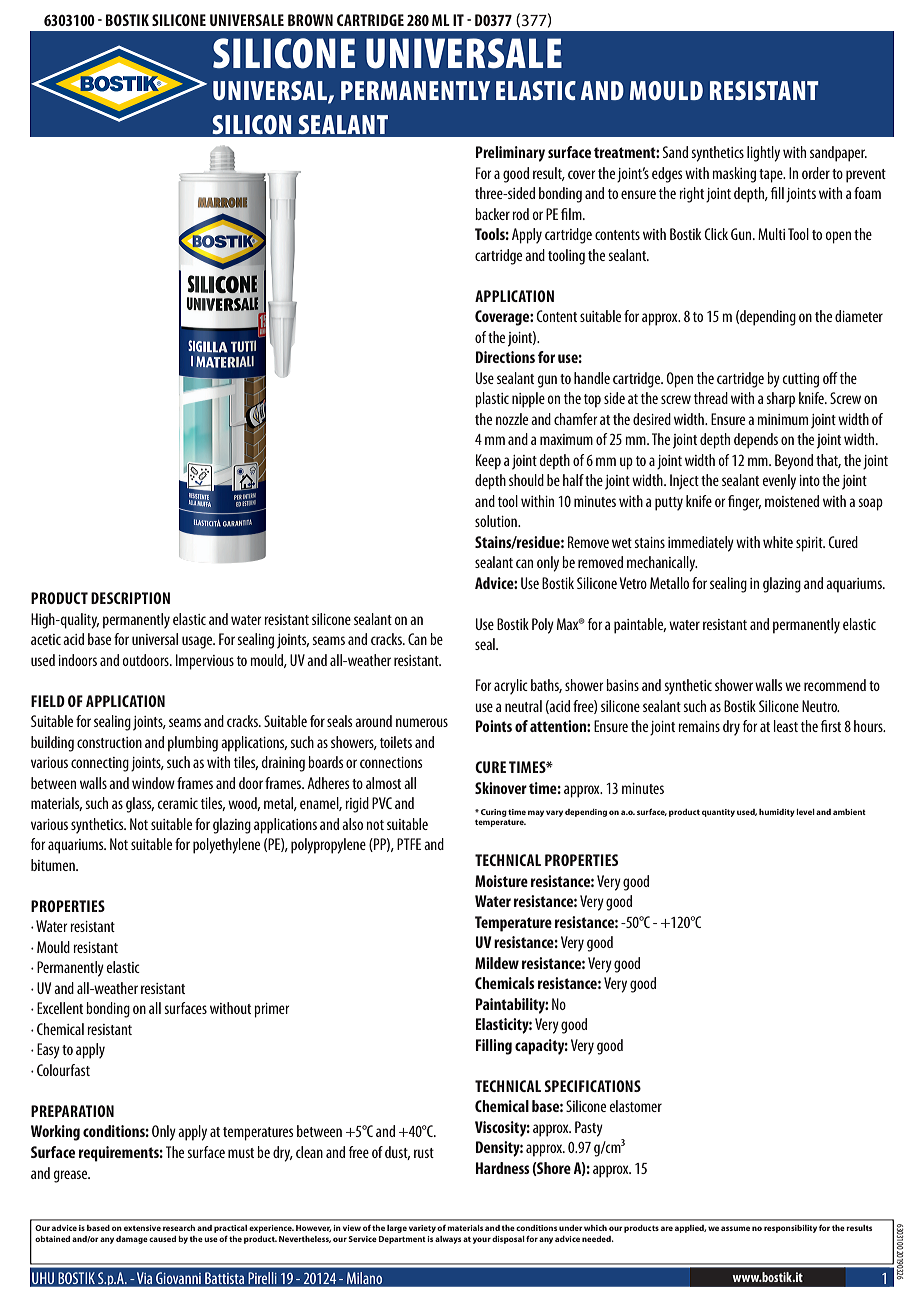 This document has width=924, height=1308. Describe the element at coordinates (198, 642) in the document. I see `usage` at that location.
